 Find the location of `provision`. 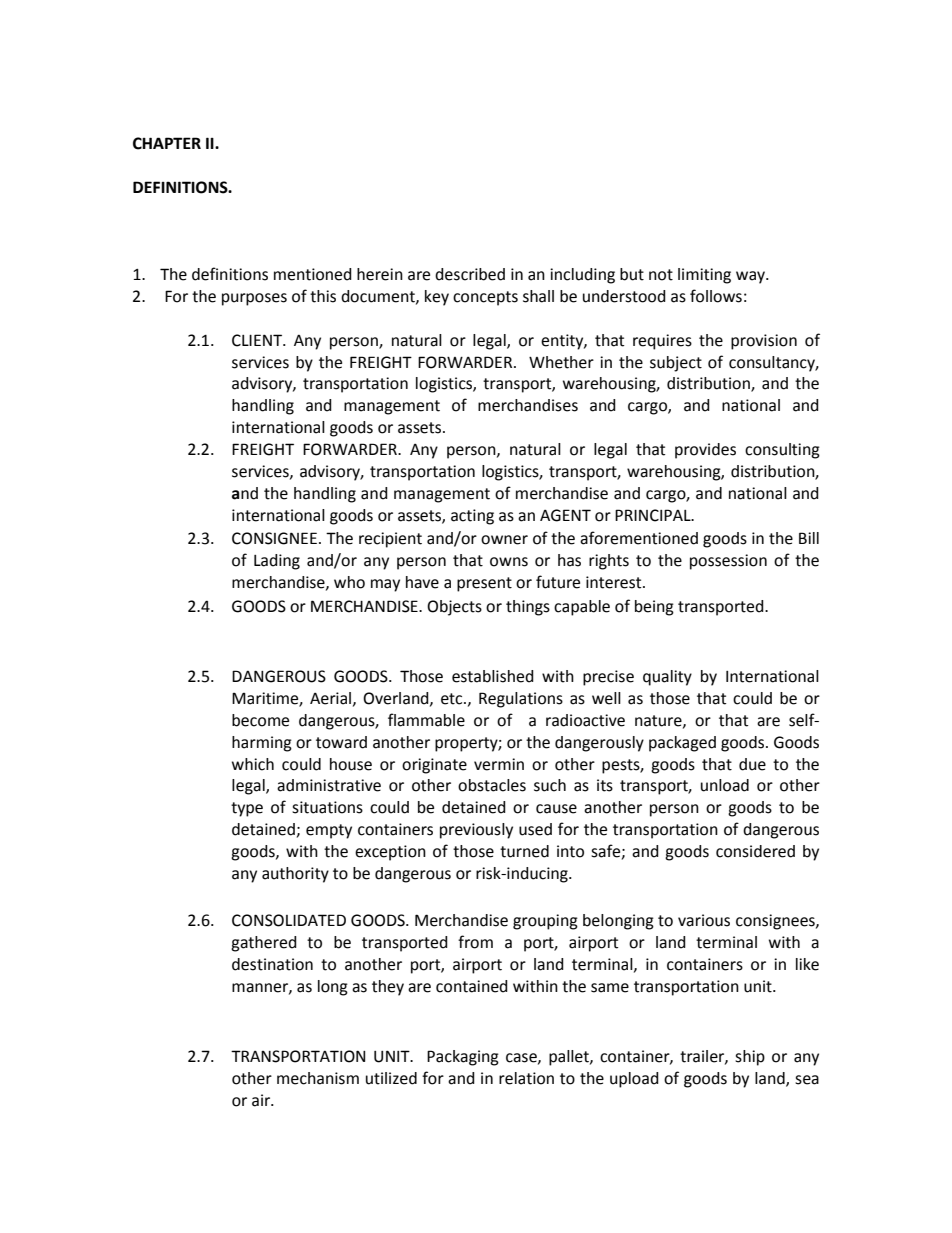

provision is located at coordinates (764, 342).
